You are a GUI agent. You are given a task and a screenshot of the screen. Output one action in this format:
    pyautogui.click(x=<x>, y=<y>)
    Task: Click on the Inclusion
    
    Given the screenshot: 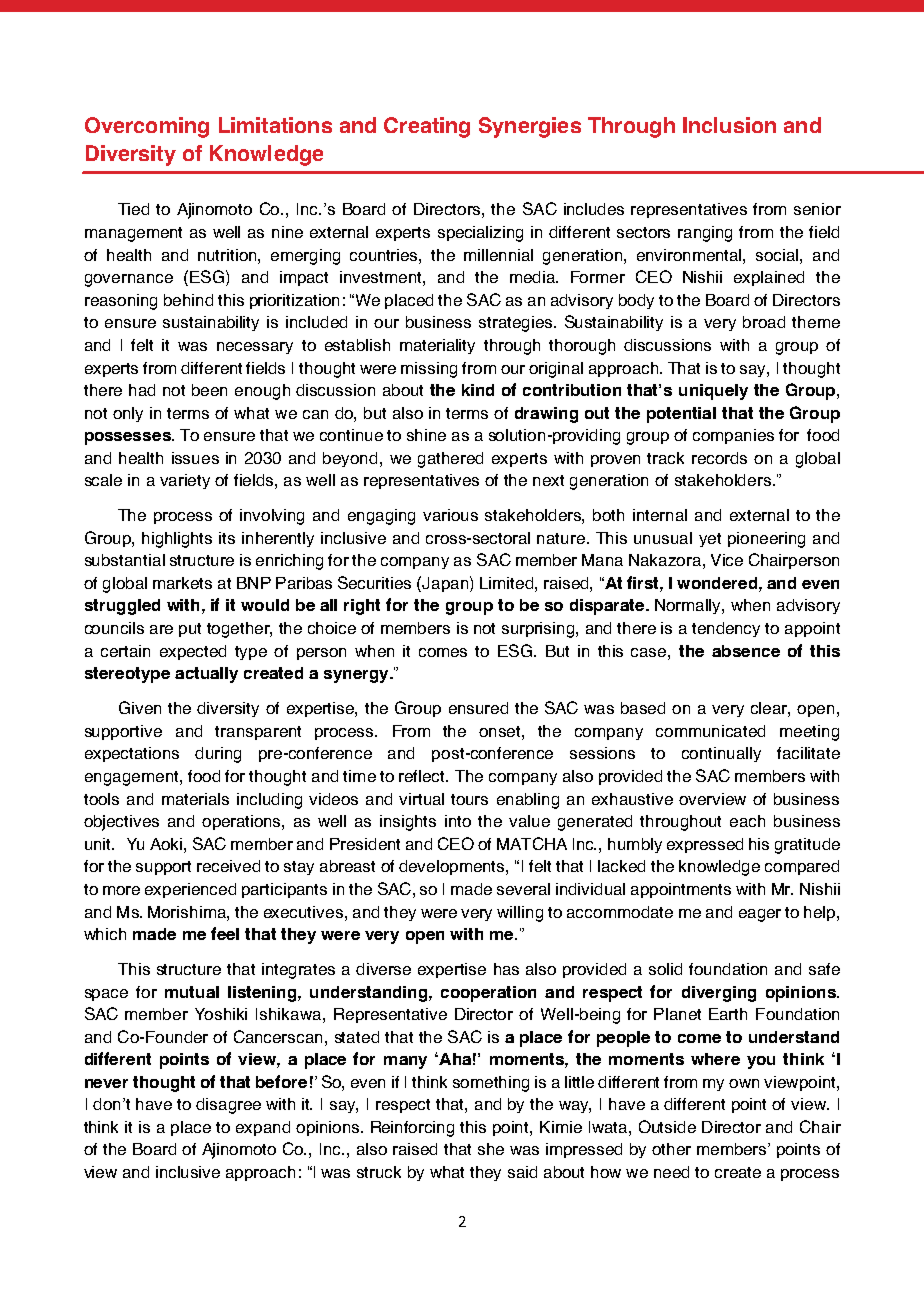 What is the action you would take?
    pyautogui.click(x=729, y=125)
